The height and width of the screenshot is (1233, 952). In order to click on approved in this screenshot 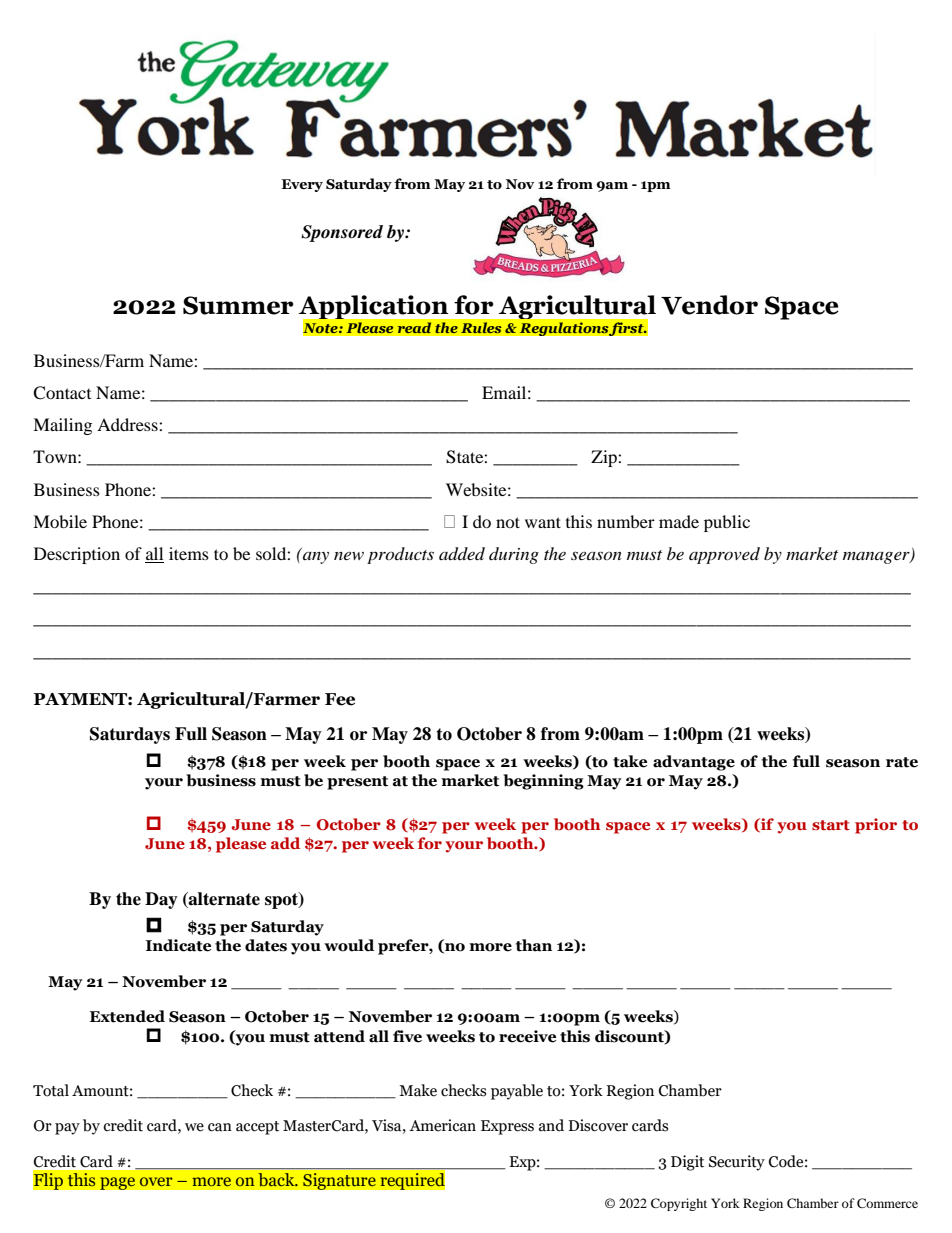, I will do `click(724, 555)`.
